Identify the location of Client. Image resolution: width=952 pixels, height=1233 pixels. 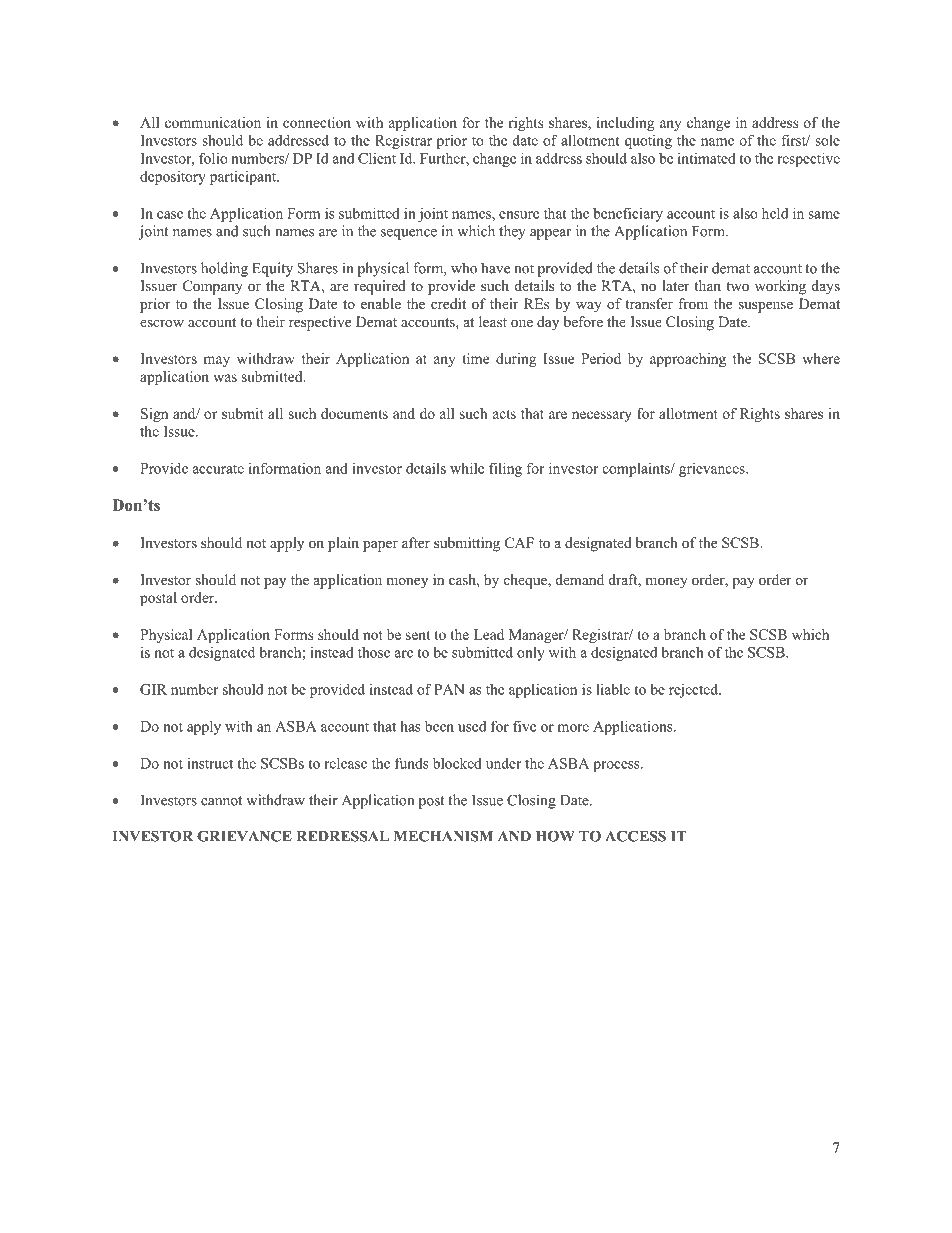
(377, 158).
